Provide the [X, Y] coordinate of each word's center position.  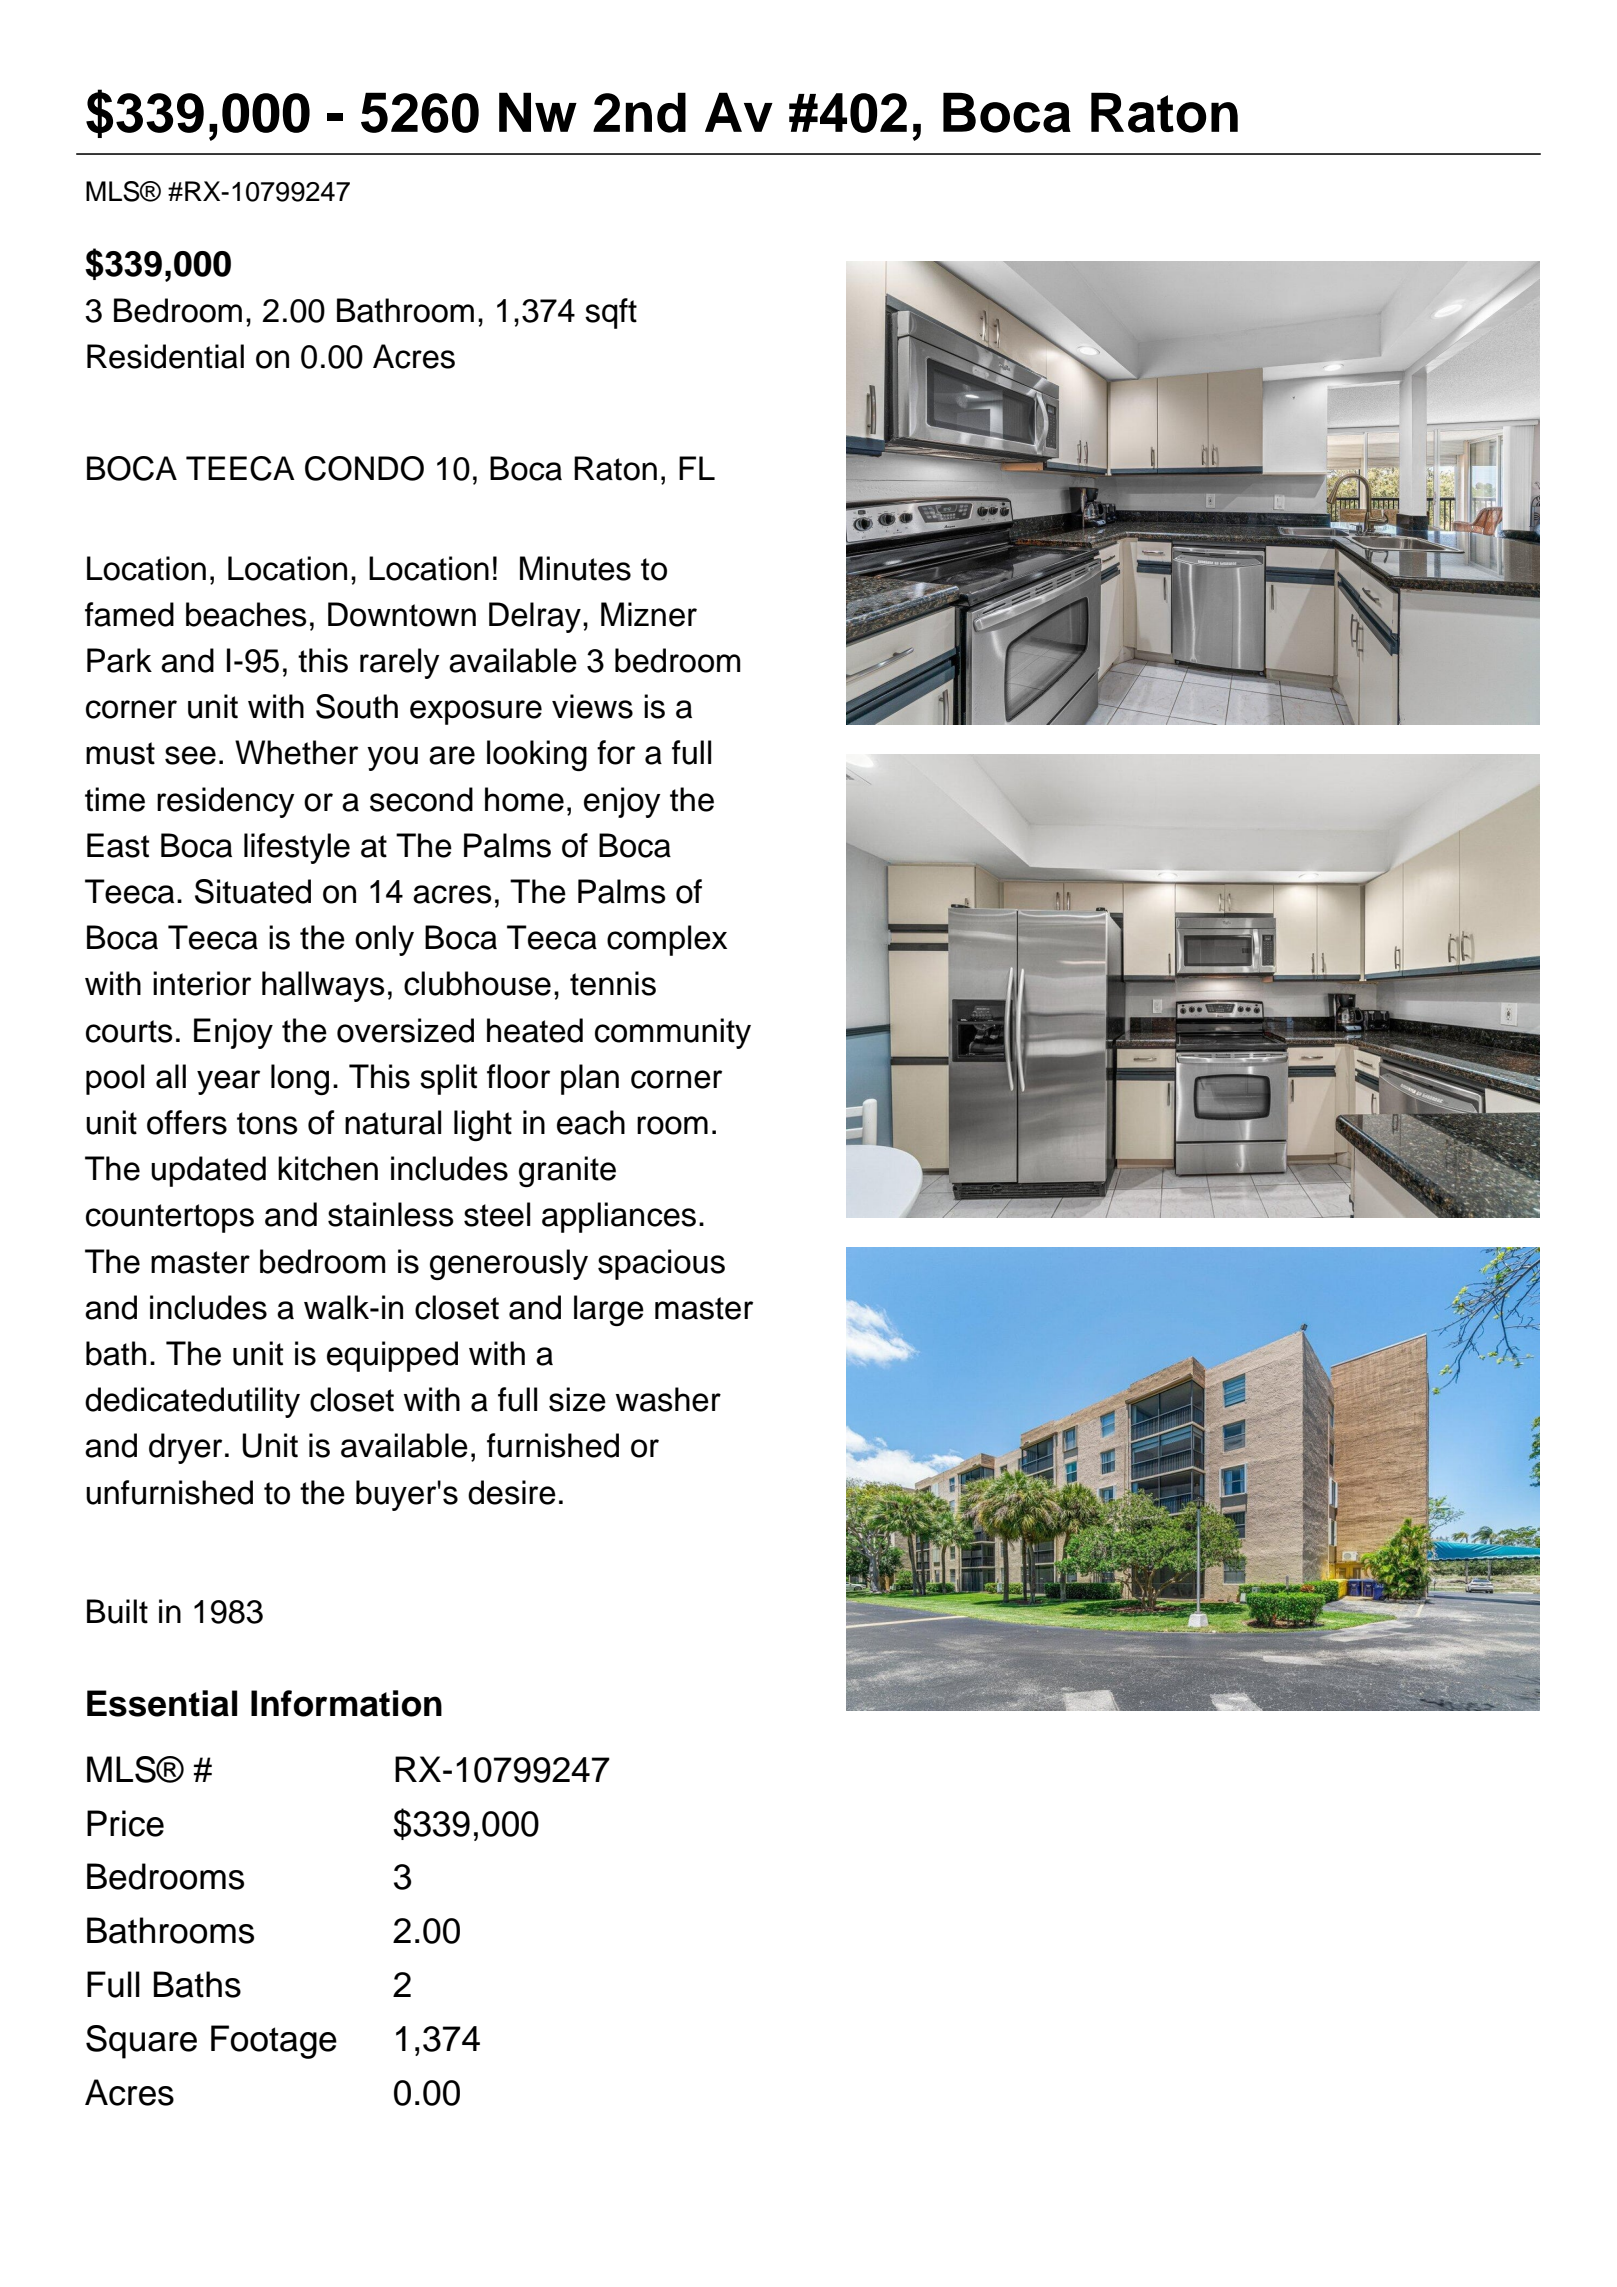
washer [668, 1399]
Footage [274, 2042]
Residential [165, 356]
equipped [392, 1356]
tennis [613, 983]
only [384, 940]
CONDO [364, 468]
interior [202, 983]
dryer [185, 1448]
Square [141, 2042]
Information [346, 1703]
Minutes [575, 568]
